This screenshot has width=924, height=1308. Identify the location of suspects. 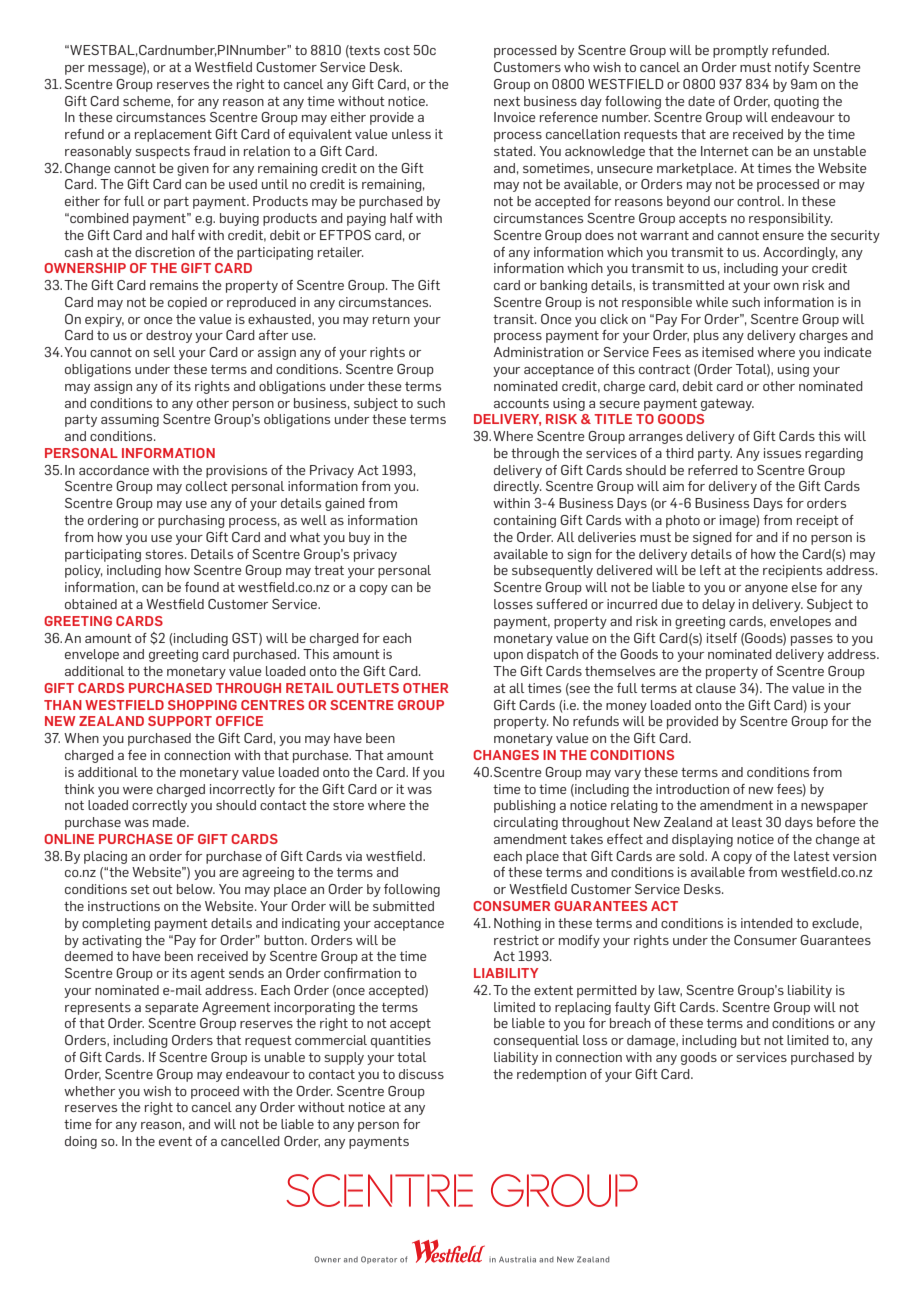
(162, 153).
